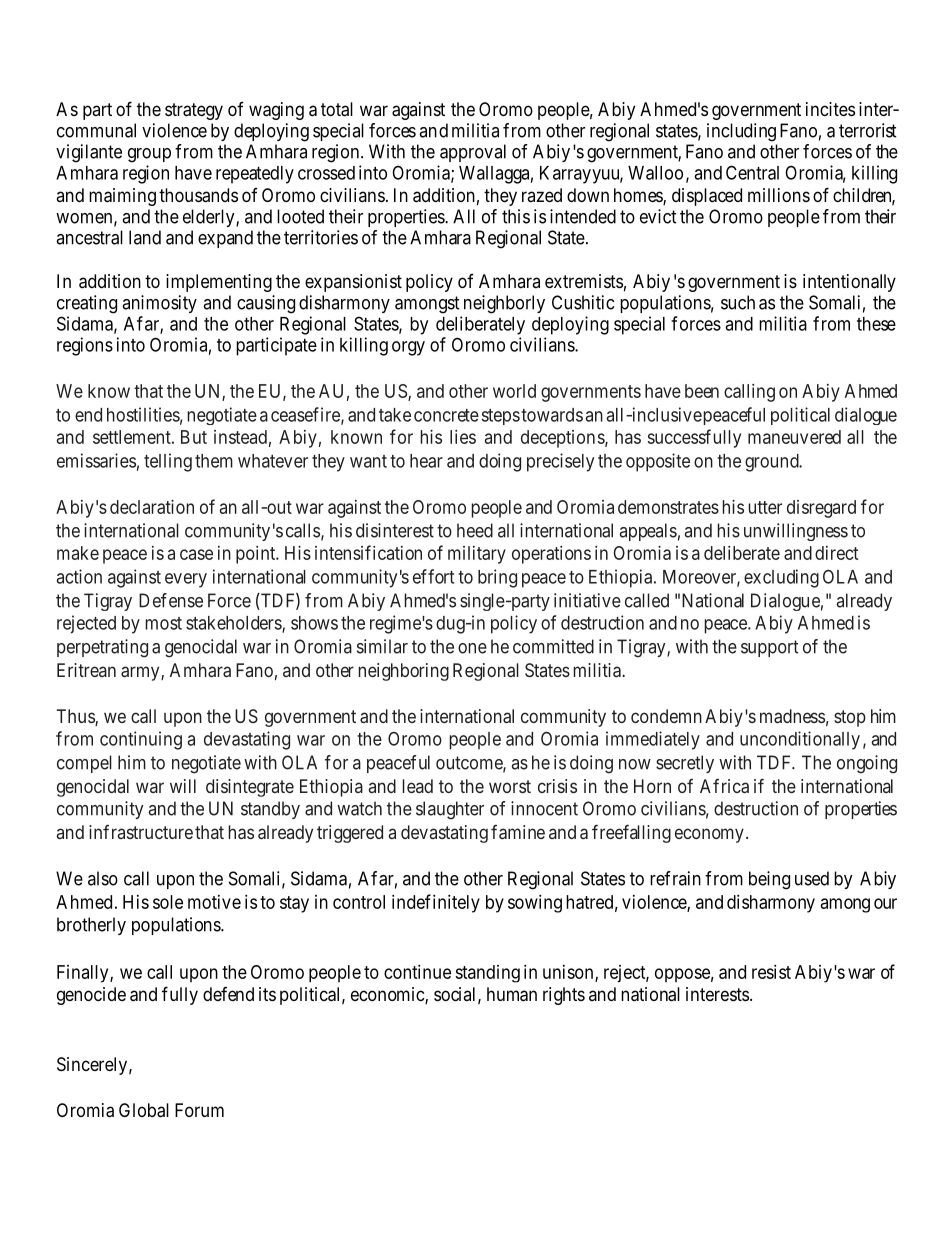 Image resolution: width=952 pixels, height=1233 pixels. Describe the element at coordinates (171, 600) in the page. I see `Defense` at that location.
